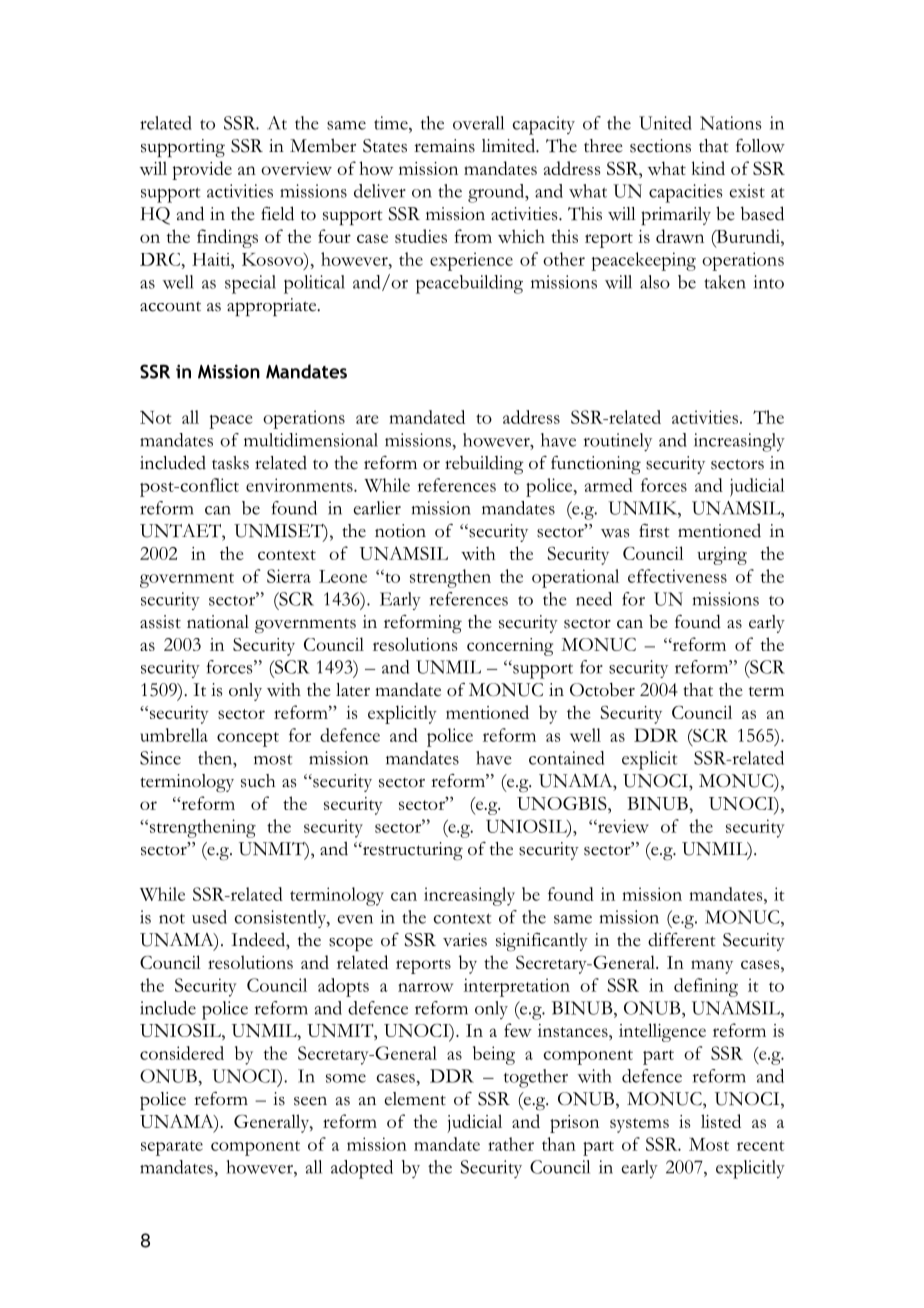 The image size is (924, 1308). I want to click on kind, so click(708, 168).
